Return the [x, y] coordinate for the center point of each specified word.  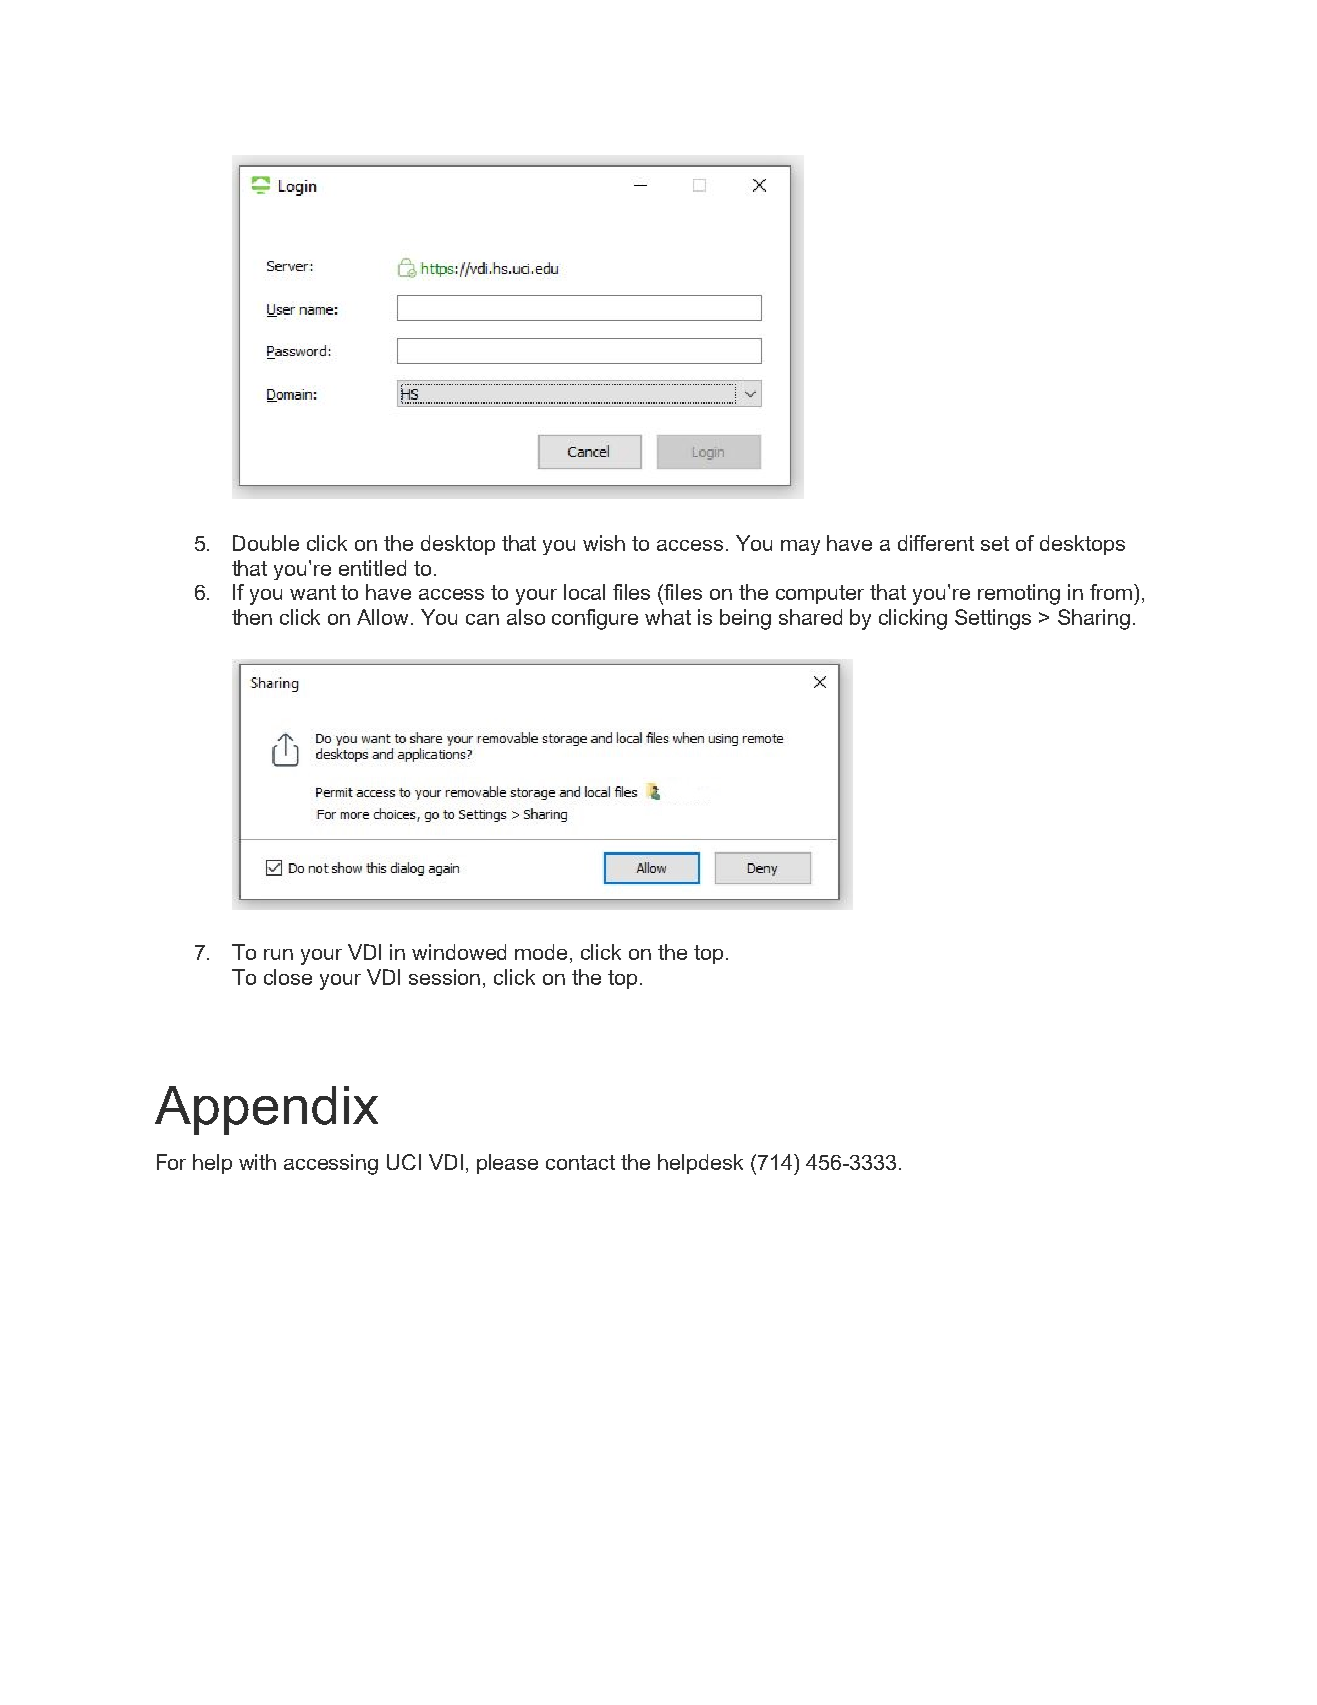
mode [541, 952]
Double [266, 543]
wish [604, 543]
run [278, 954]
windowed [459, 952]
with [257, 1162]
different [936, 543]
